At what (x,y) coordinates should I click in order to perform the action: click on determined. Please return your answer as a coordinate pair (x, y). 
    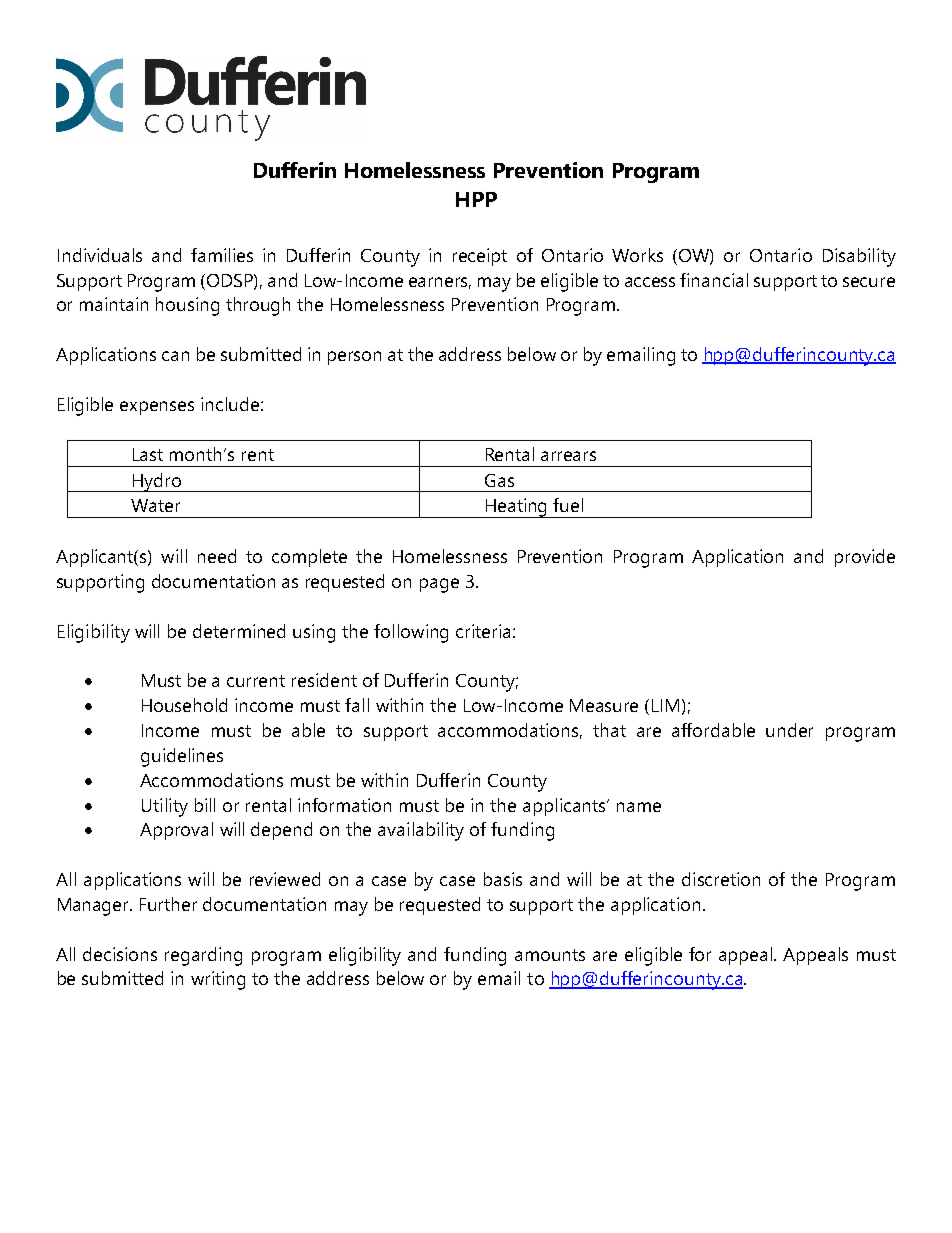
    Looking at the image, I should click on (239, 631).
